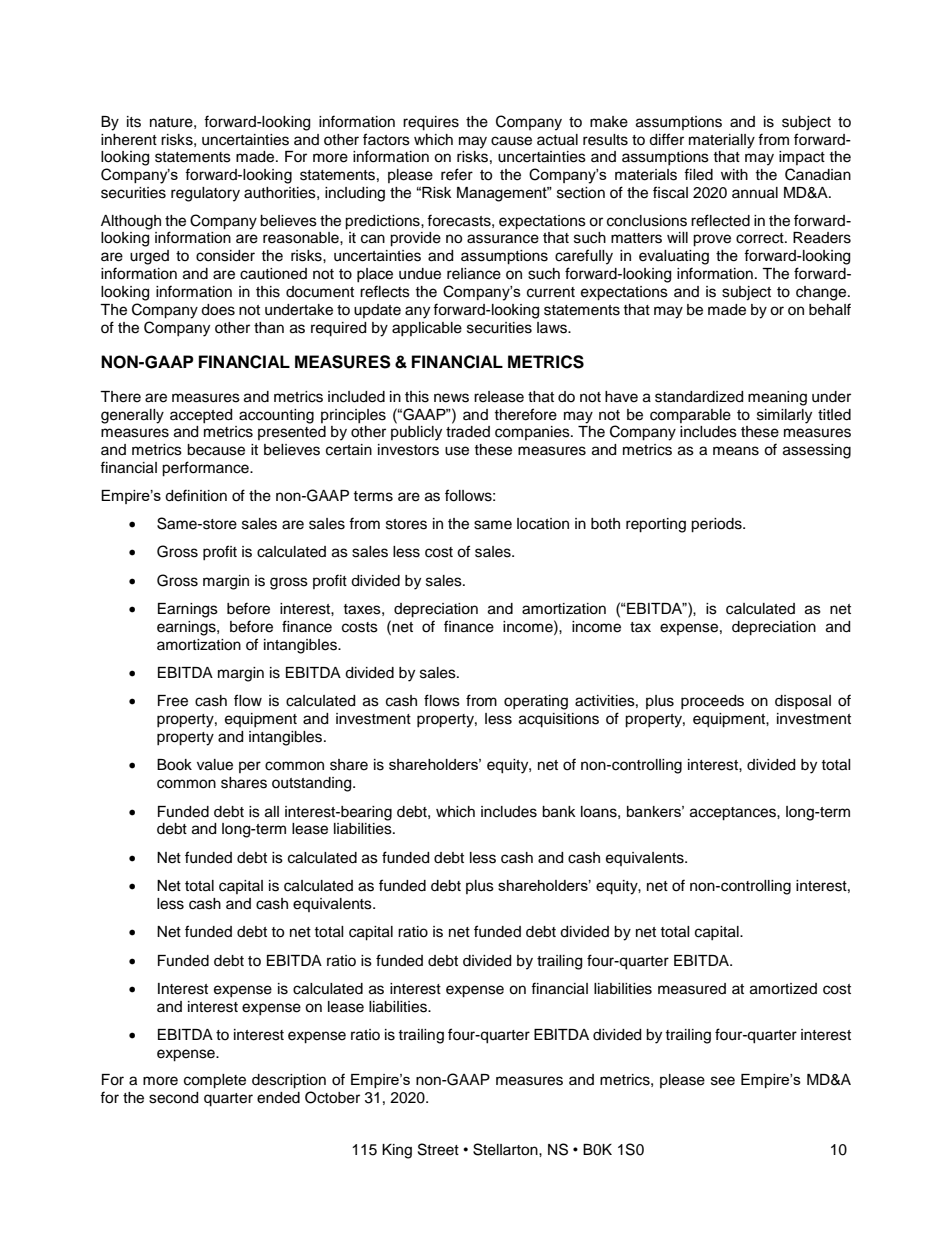 This screenshot has height=1233, width=952. Describe the element at coordinates (205, 194) in the screenshot. I see `regulatory` at that location.
